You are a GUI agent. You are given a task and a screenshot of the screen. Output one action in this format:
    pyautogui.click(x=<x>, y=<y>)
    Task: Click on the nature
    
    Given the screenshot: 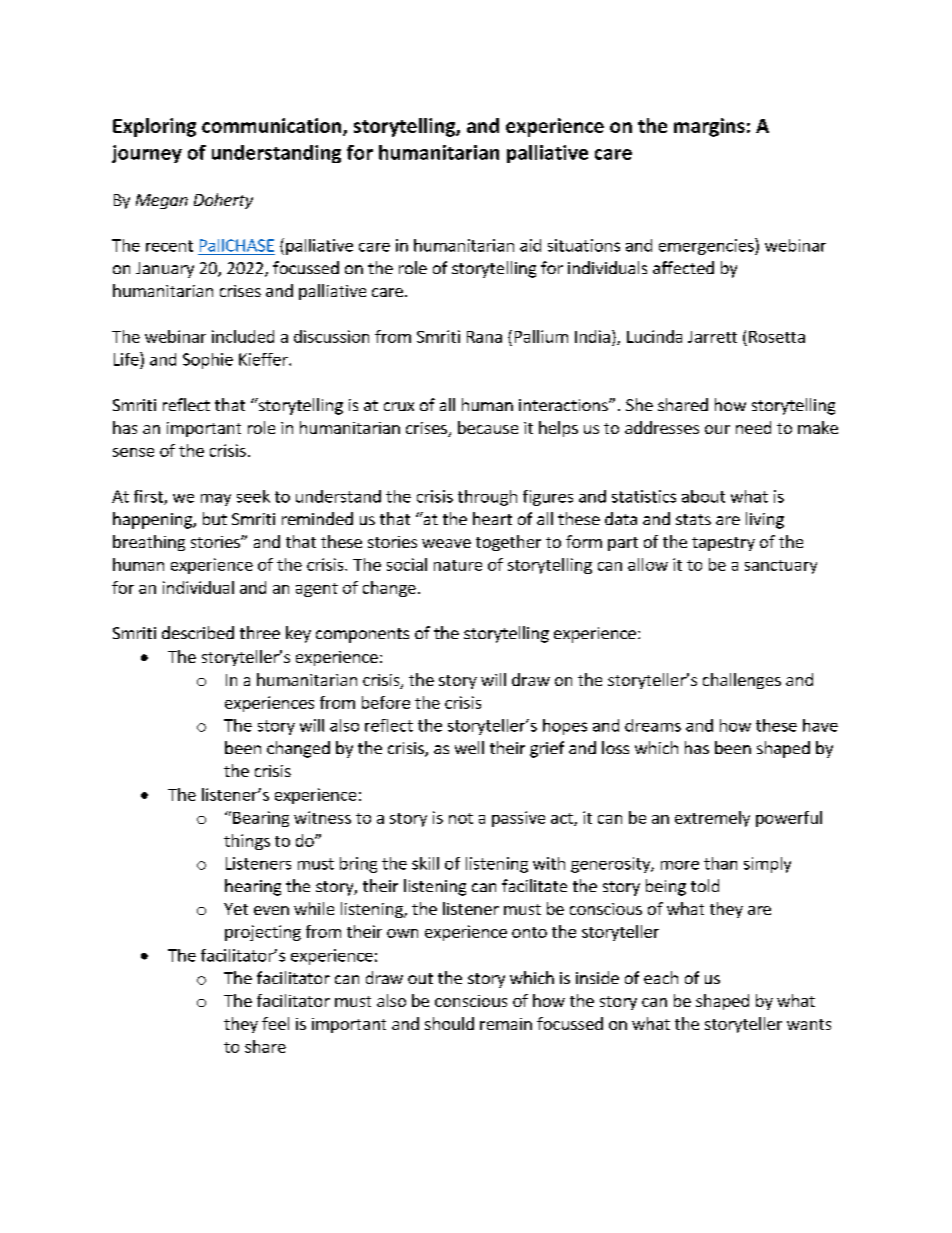 What is the action you would take?
    pyautogui.click(x=458, y=565)
